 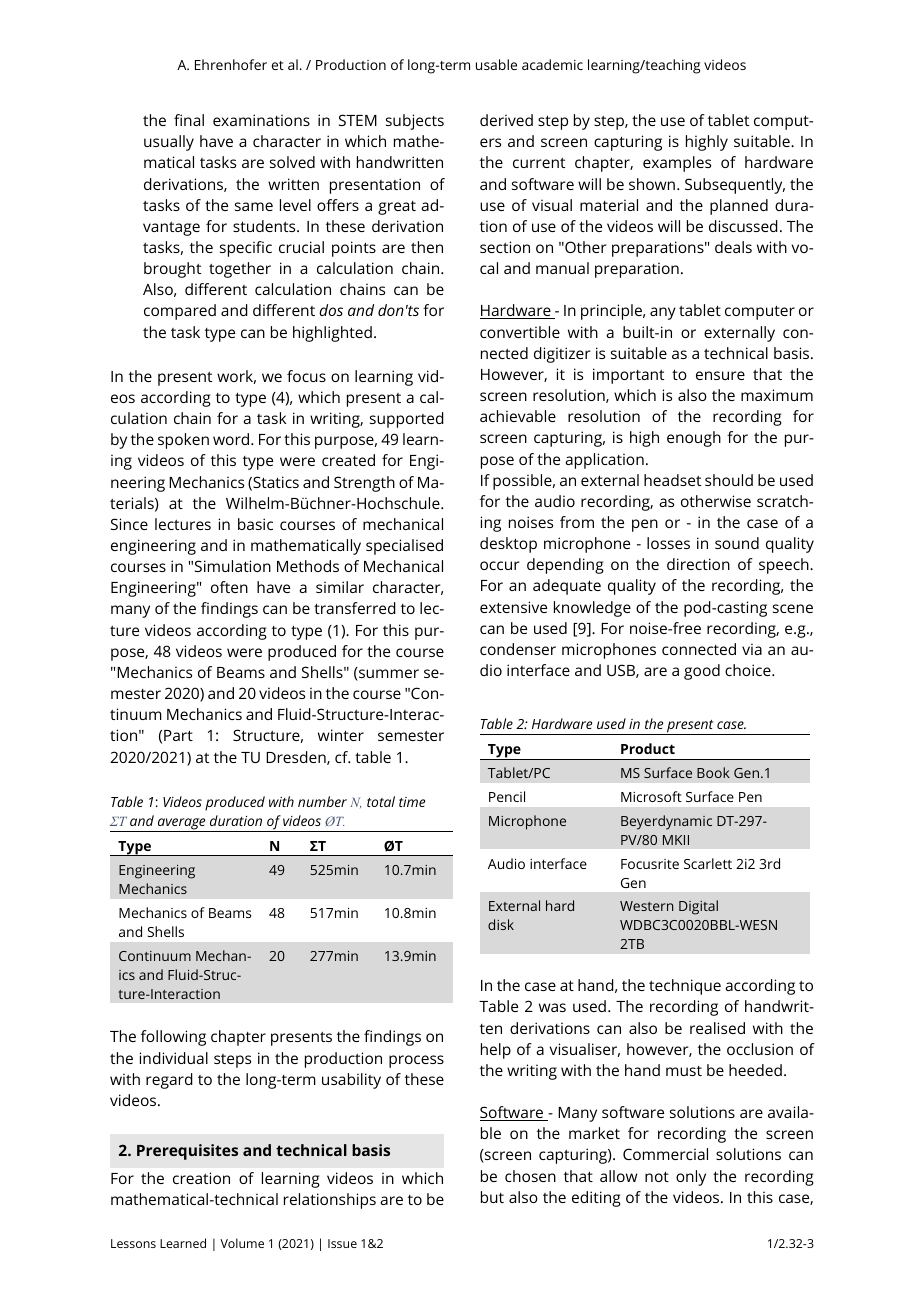 I want to click on examples, so click(x=677, y=164).
